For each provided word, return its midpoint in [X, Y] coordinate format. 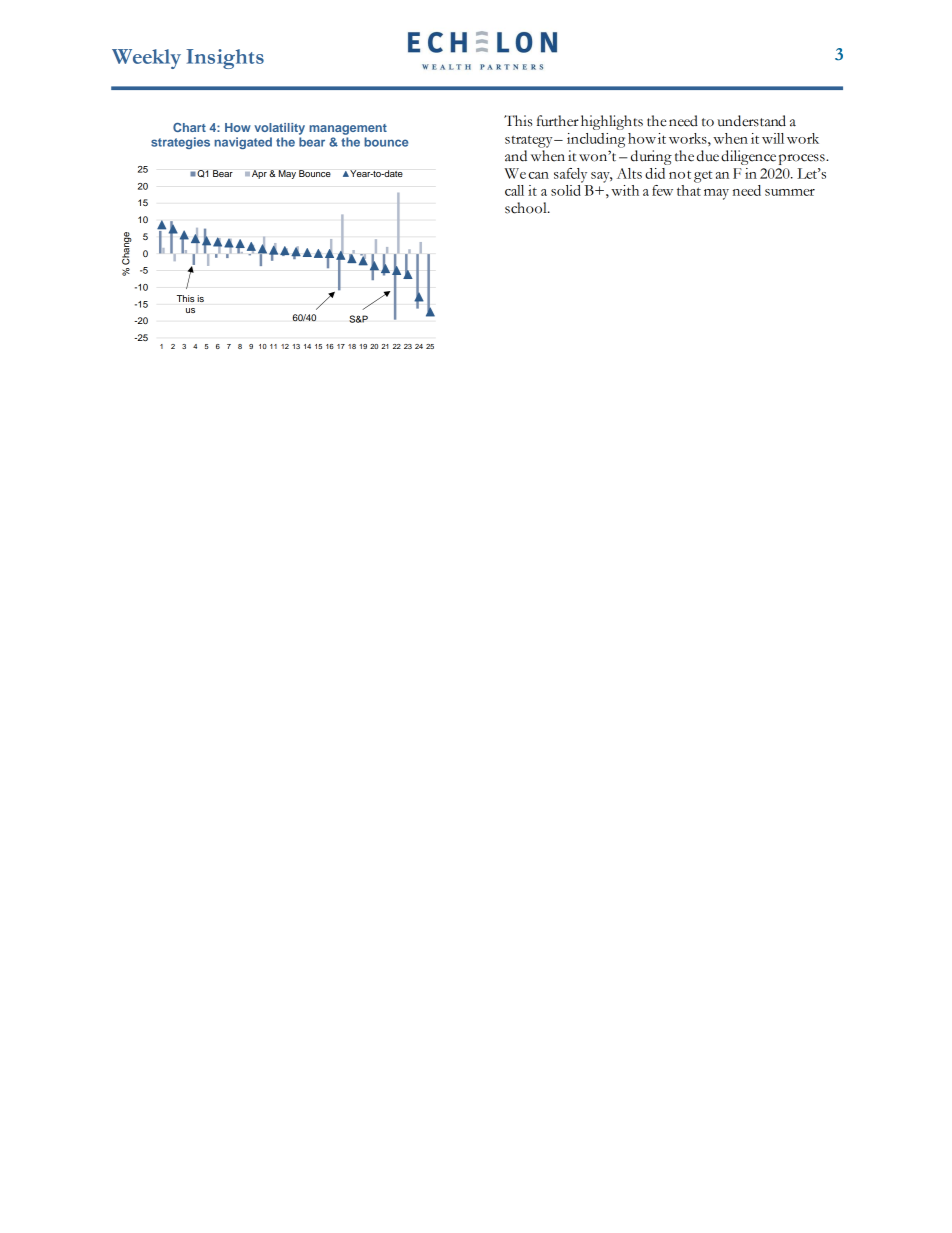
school [527, 208]
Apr [259, 174]
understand [751, 121]
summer [790, 192]
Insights [225, 59]
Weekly [146, 59]
